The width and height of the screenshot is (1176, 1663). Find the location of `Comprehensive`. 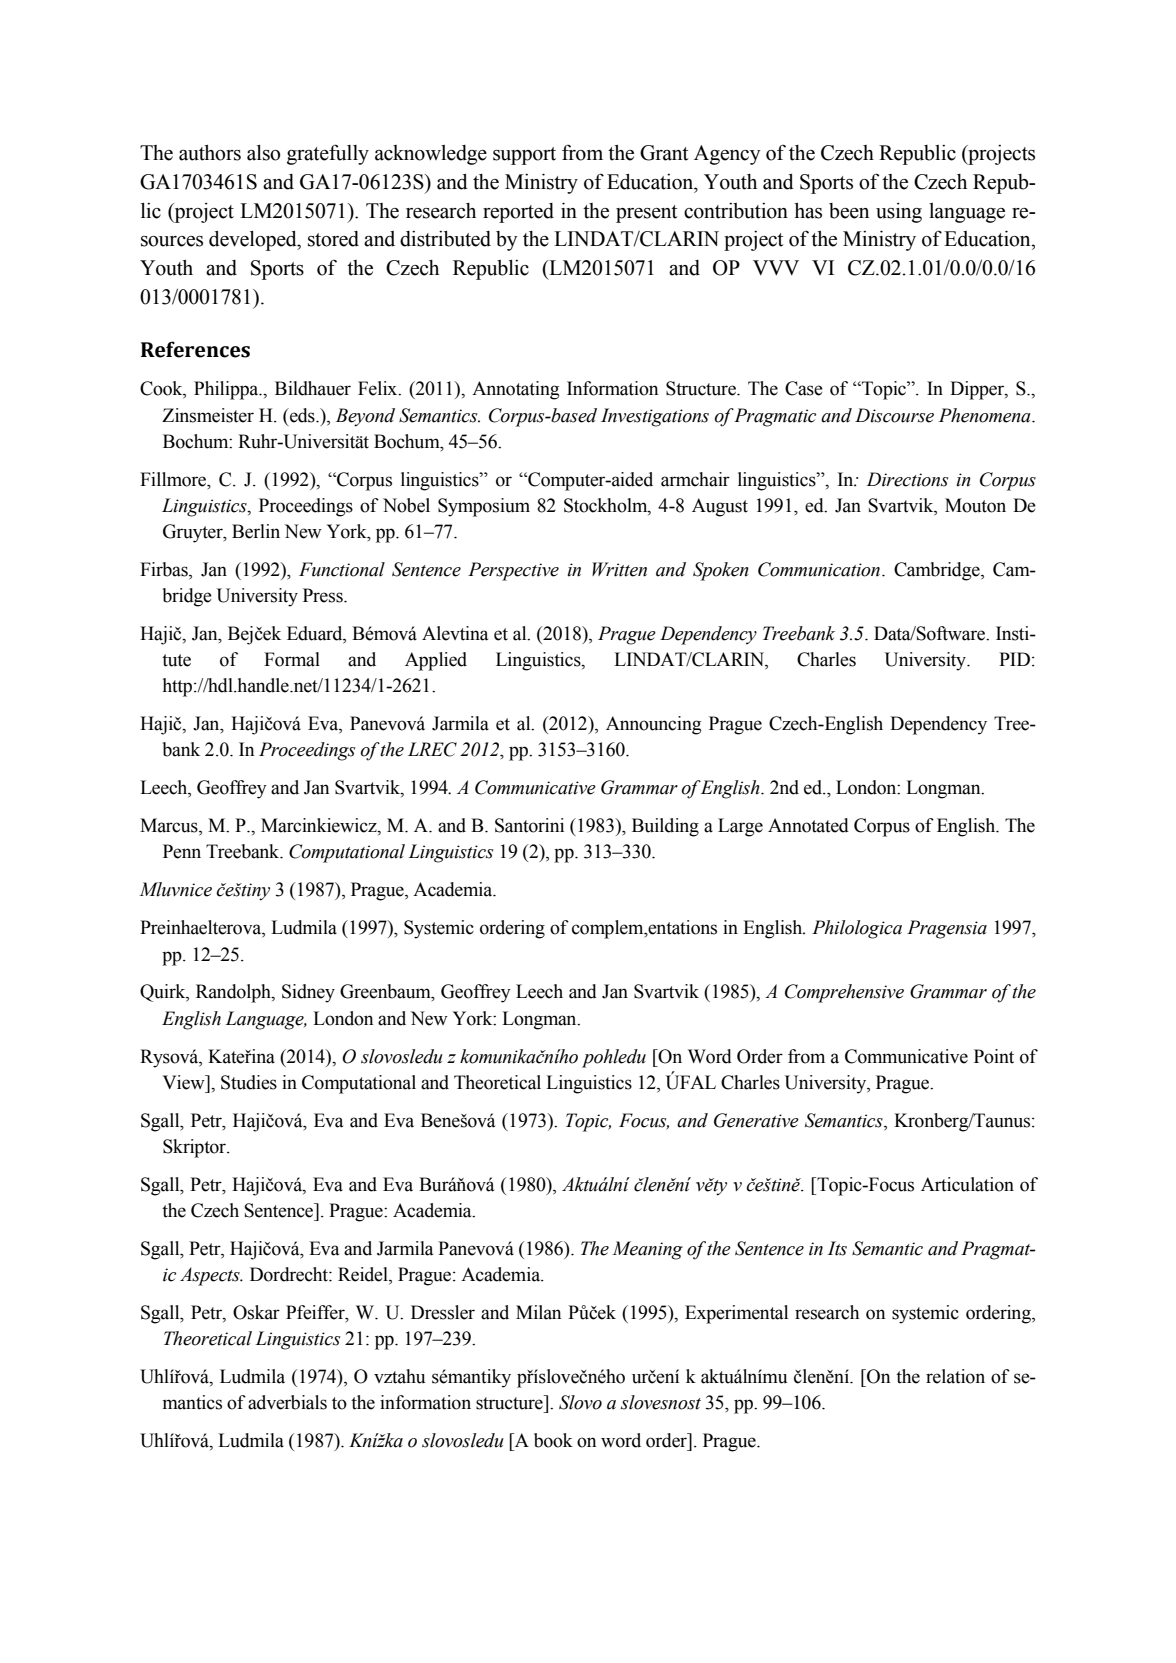

Comprehensive is located at coordinates (844, 993).
